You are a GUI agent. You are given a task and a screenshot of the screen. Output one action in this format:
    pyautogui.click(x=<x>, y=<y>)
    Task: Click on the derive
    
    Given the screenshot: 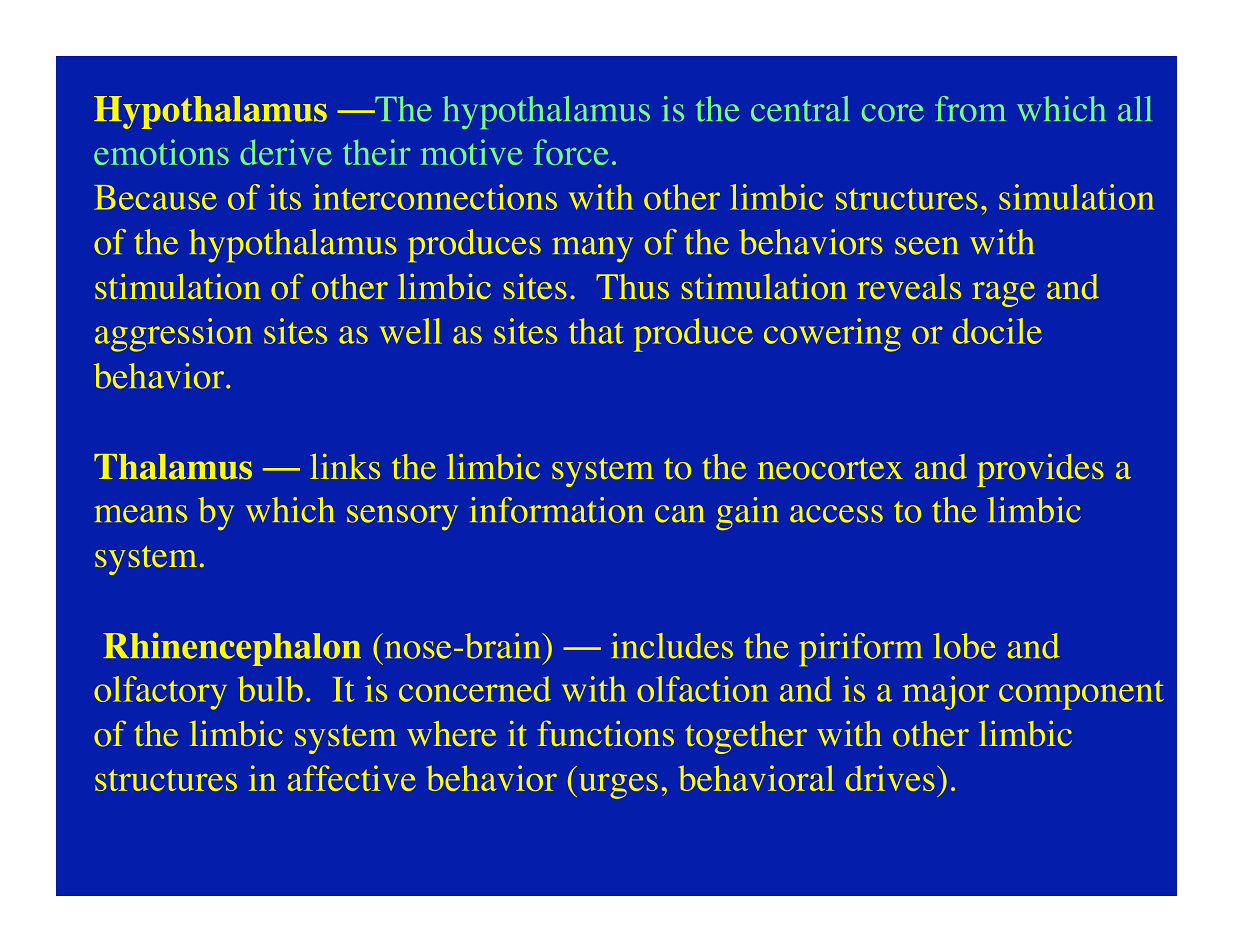 What is the action you would take?
    pyautogui.click(x=286, y=152)
